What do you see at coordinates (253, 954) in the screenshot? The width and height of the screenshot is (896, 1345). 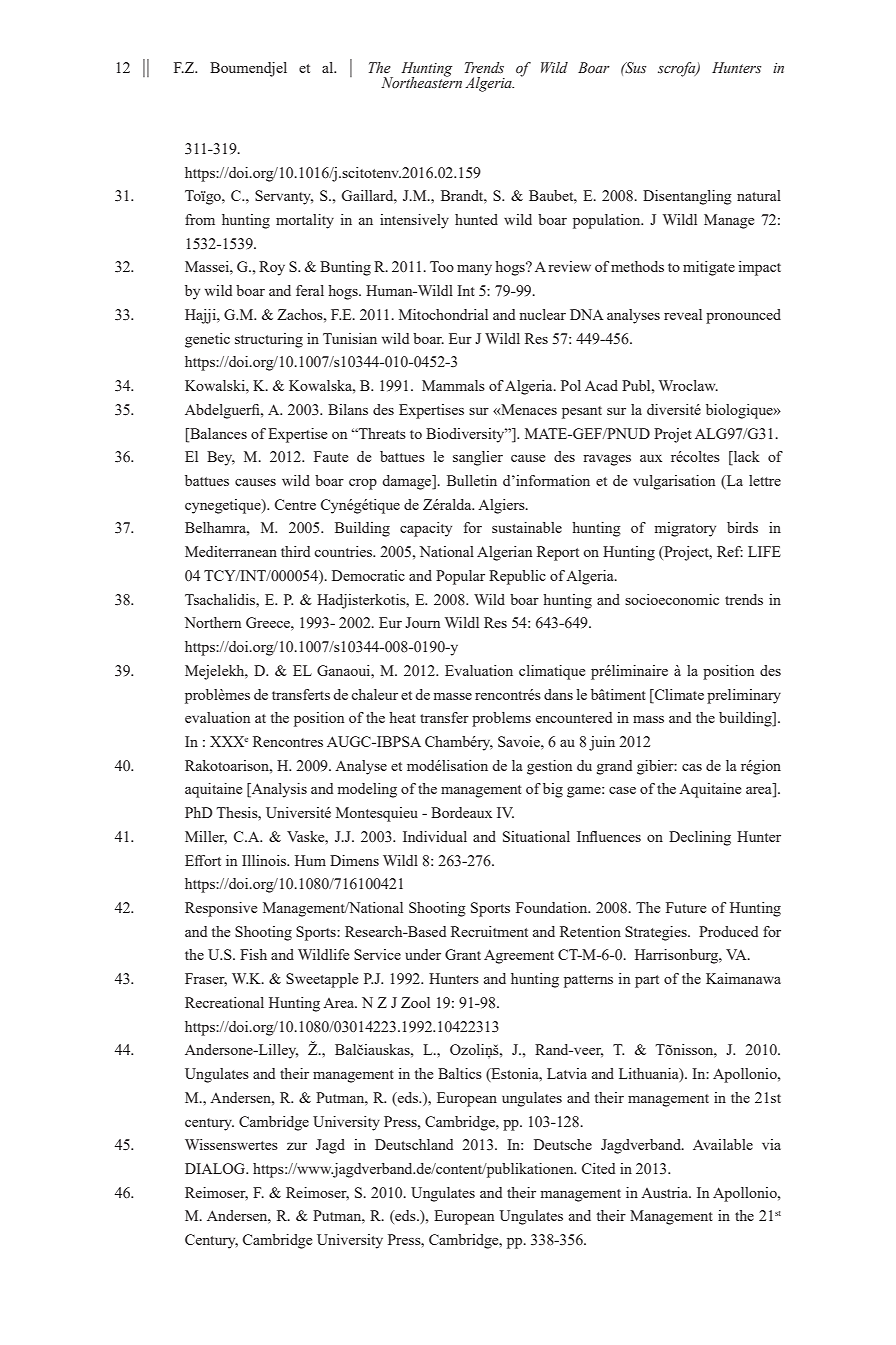 I see `Fish` at bounding box center [253, 954].
